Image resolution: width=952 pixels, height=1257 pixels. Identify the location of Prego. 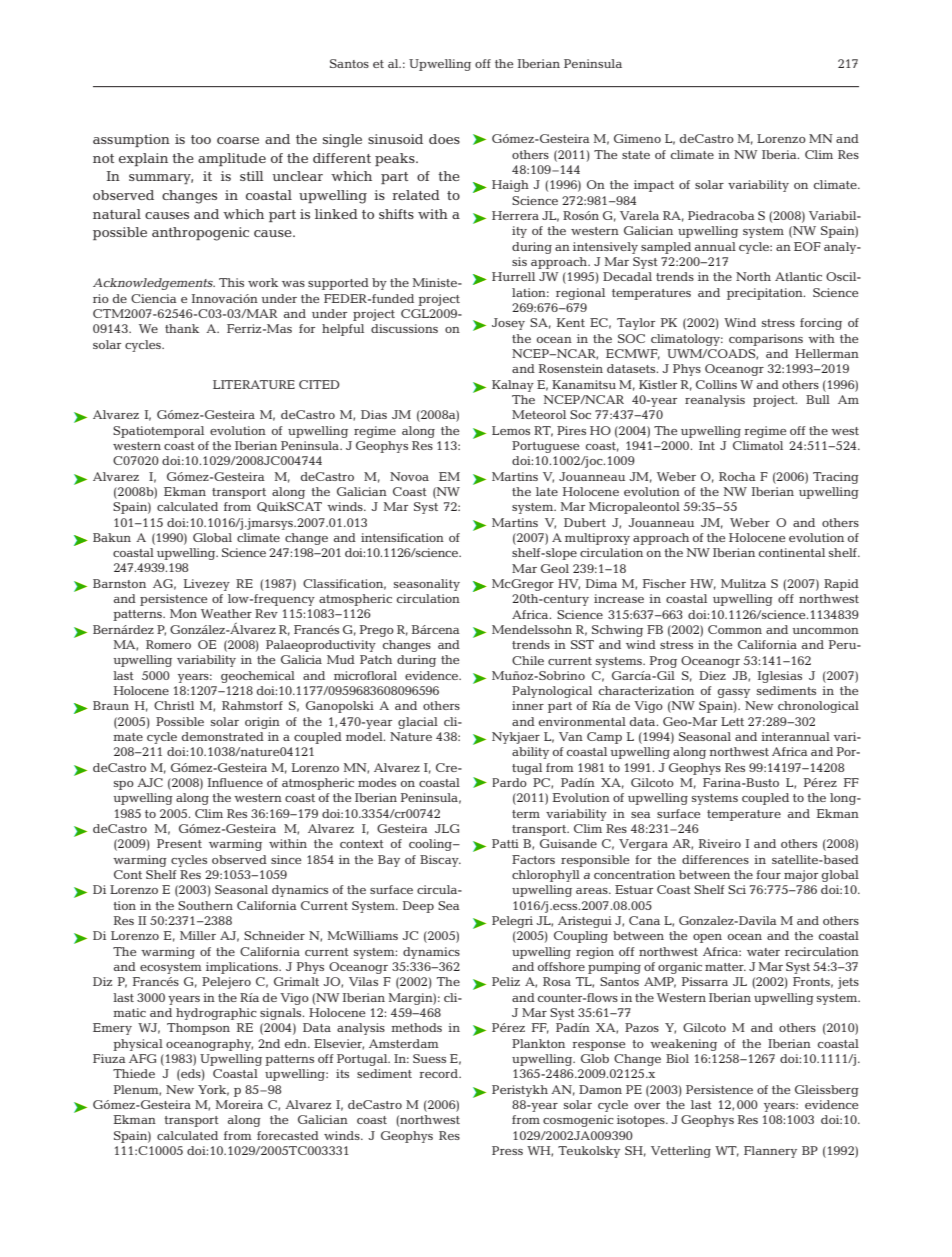
(377, 631).
